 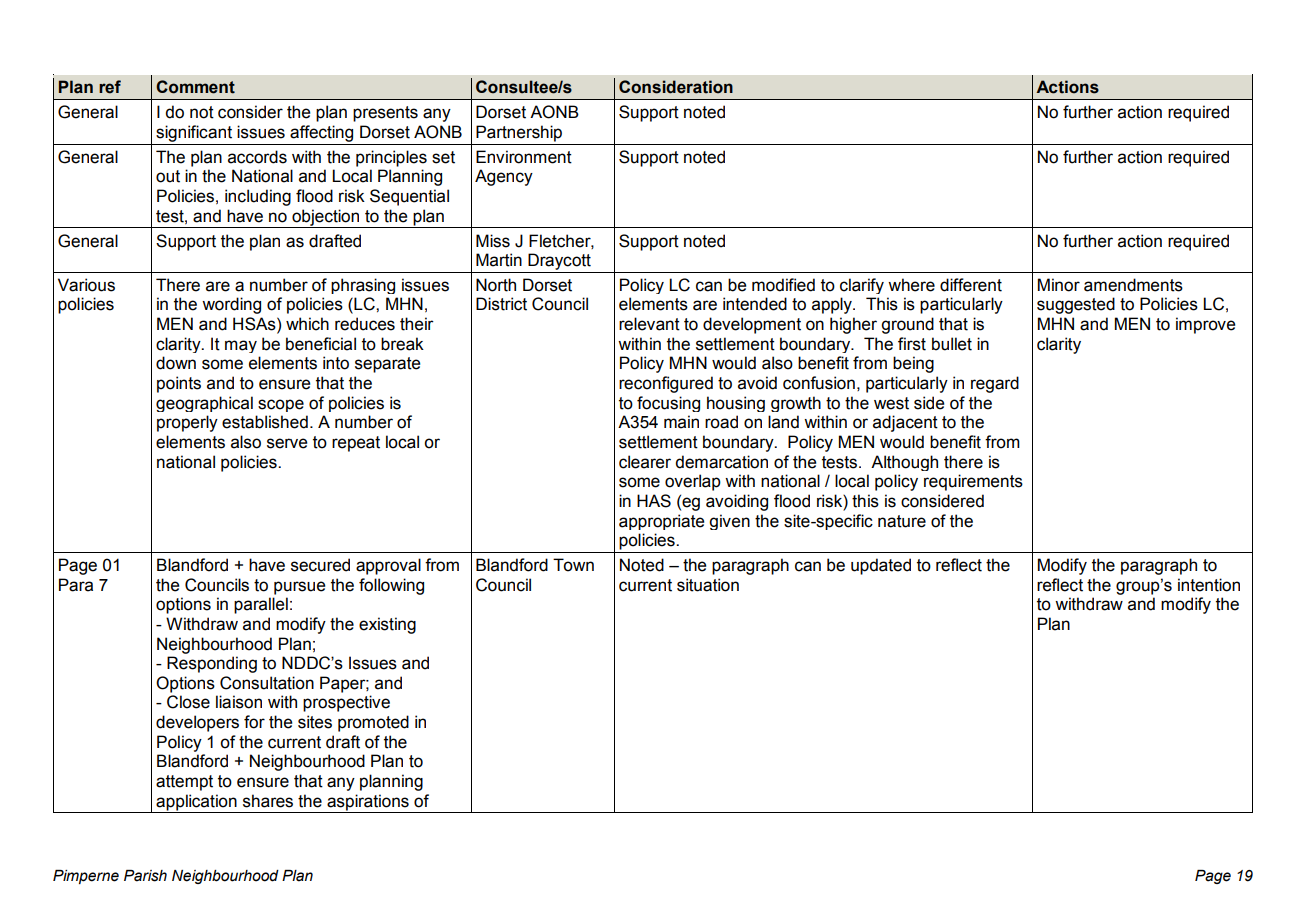 I want to click on serve, so click(x=287, y=443).
